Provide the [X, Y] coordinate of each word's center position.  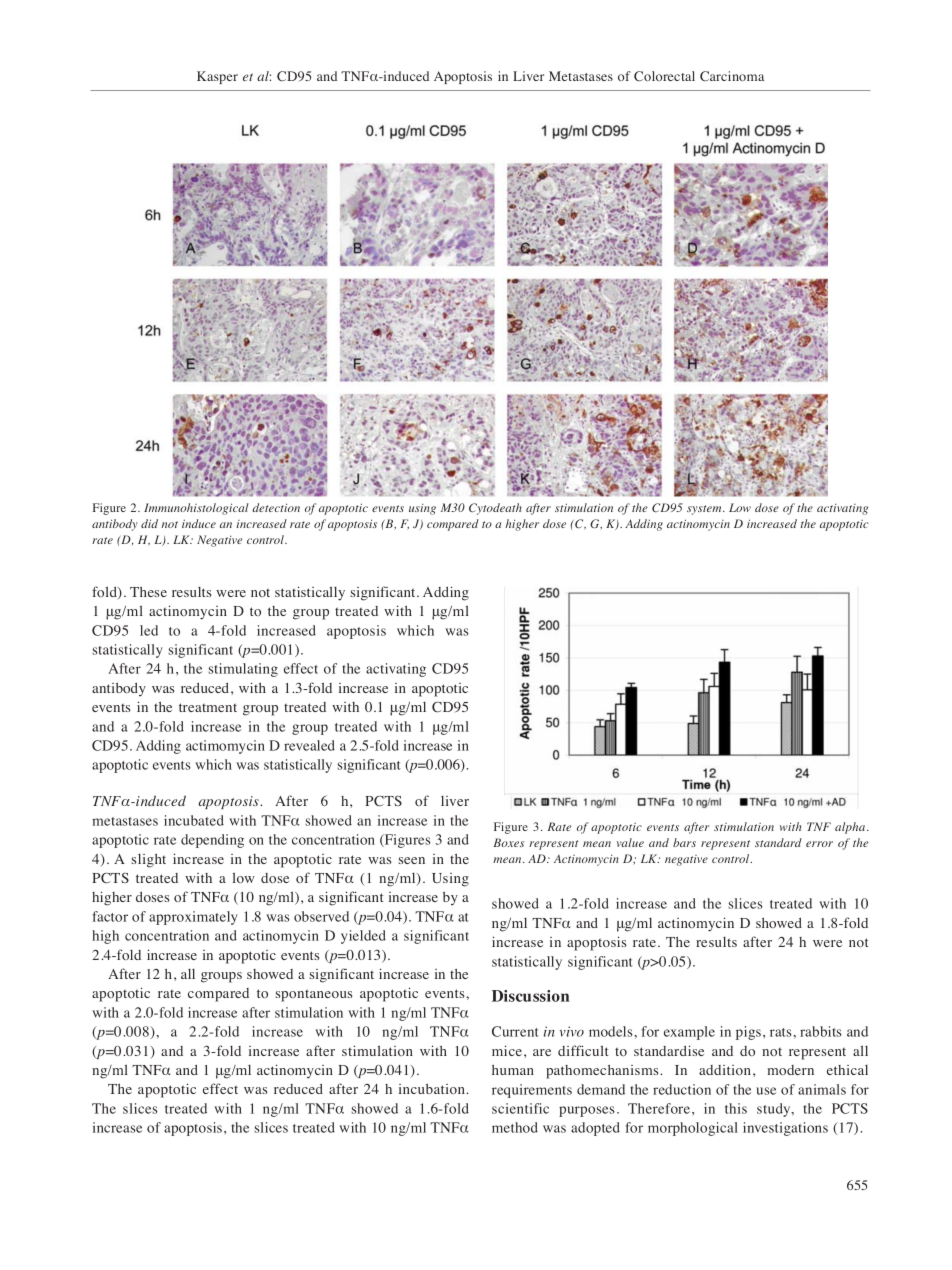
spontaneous [313, 995]
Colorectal [664, 76]
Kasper [217, 77]
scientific [520, 1108]
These [148, 592]
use [766, 1091]
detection [276, 507]
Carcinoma [732, 76]
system [705, 510]
